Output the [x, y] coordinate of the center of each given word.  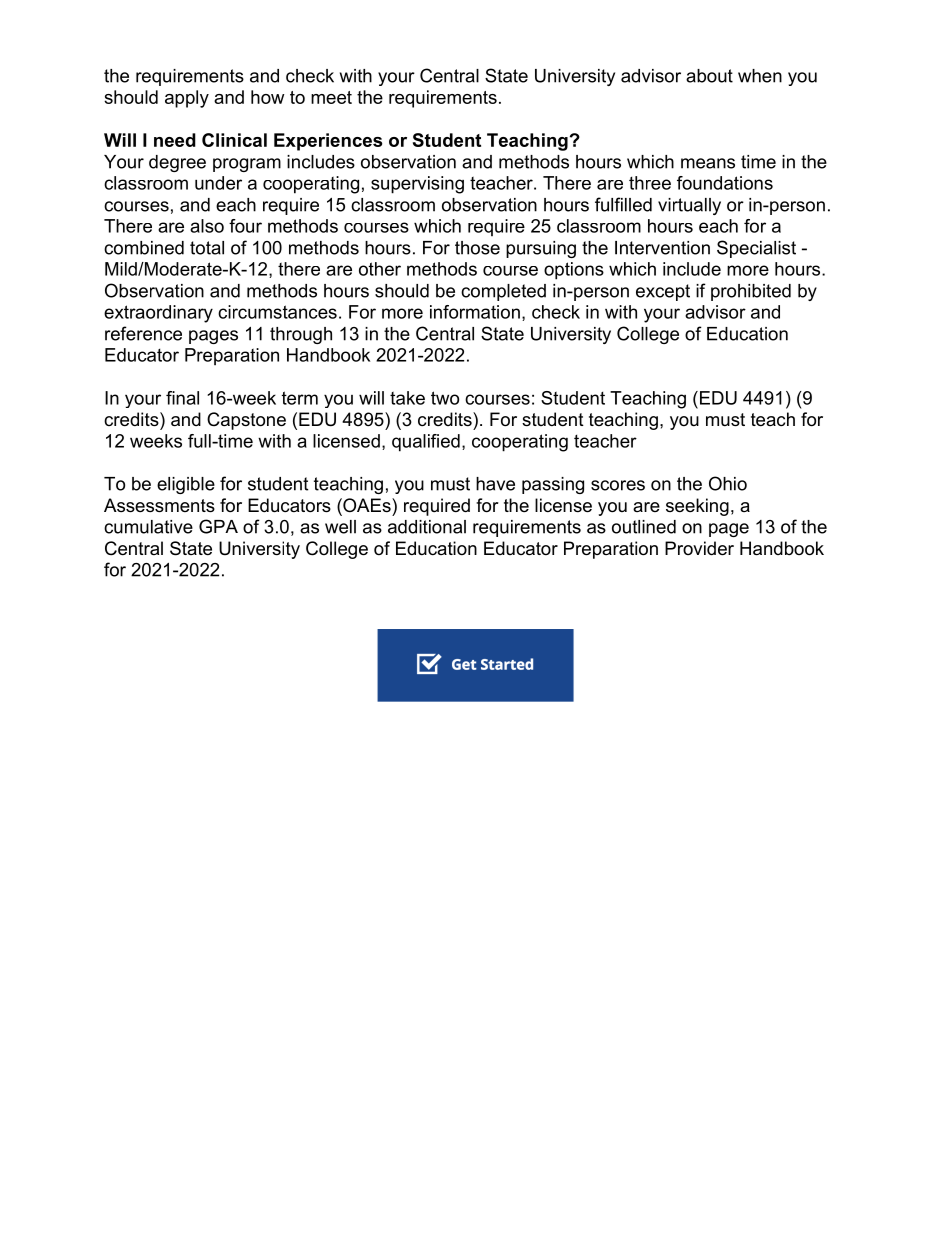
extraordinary [158, 314]
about [709, 76]
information [475, 312]
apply [187, 99]
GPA [218, 526]
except [663, 292]
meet [331, 97]
